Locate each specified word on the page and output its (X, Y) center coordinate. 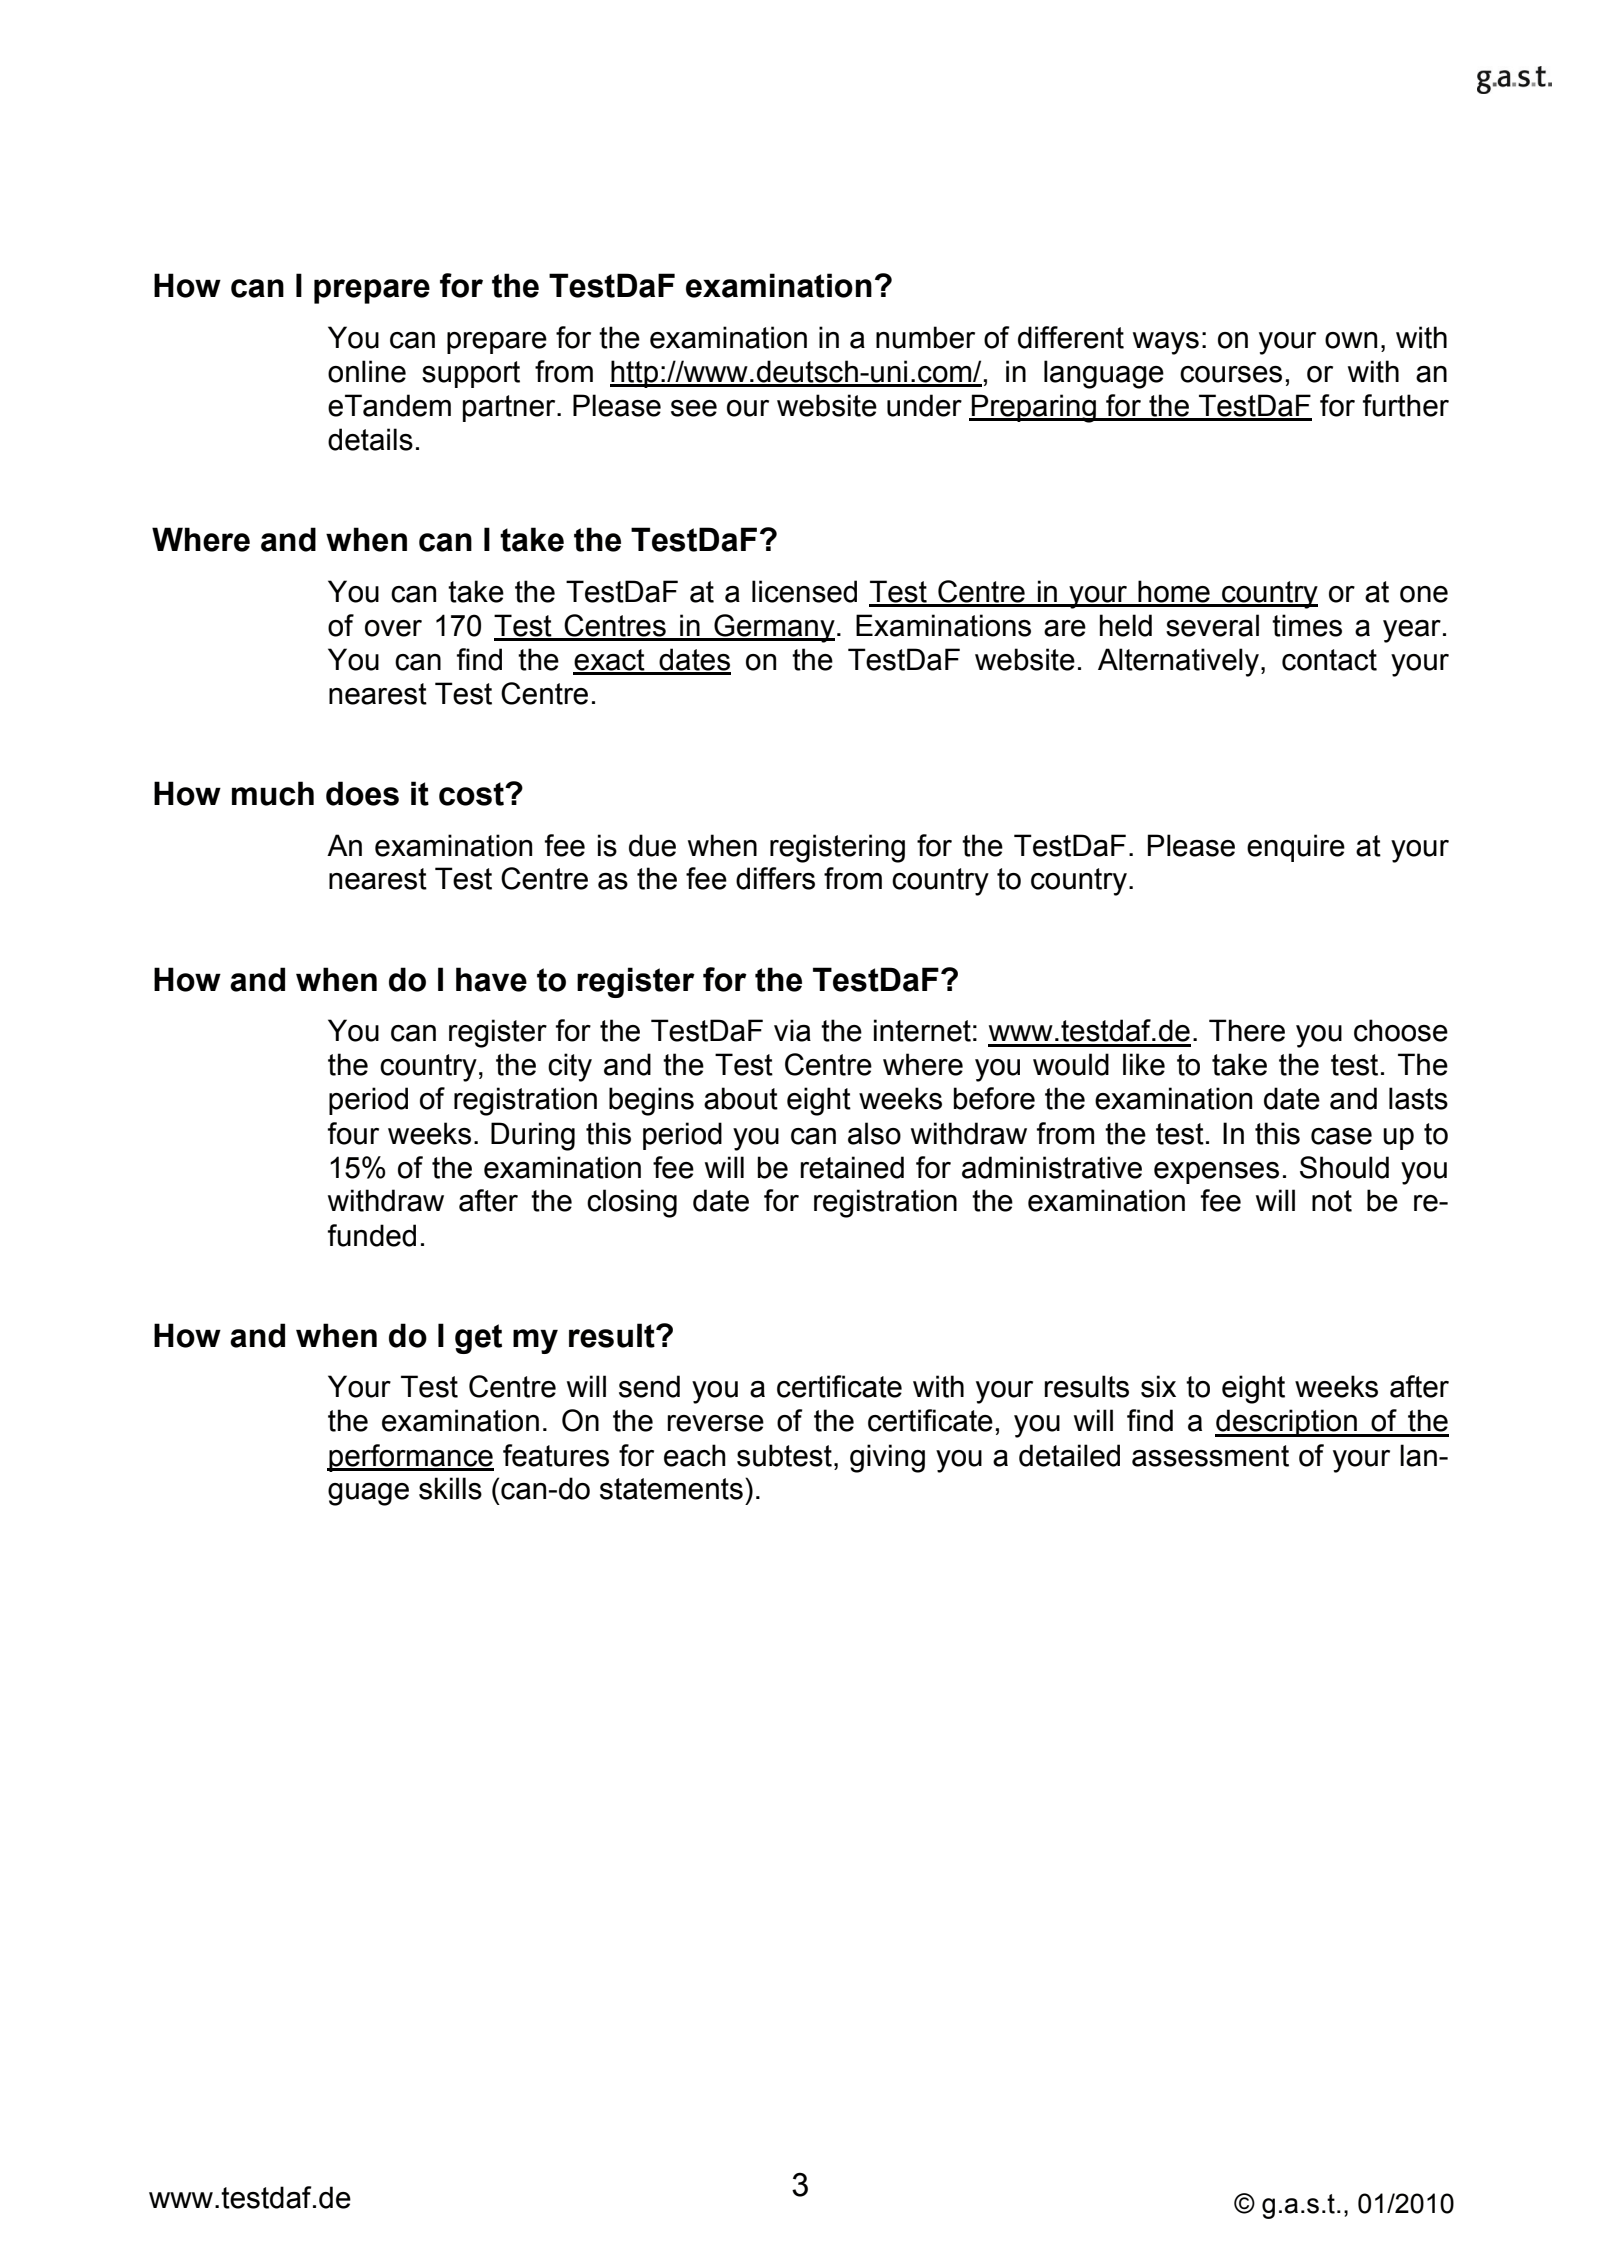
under (924, 405)
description (1287, 1423)
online (367, 371)
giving (887, 1458)
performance (410, 1458)
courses (1231, 374)
